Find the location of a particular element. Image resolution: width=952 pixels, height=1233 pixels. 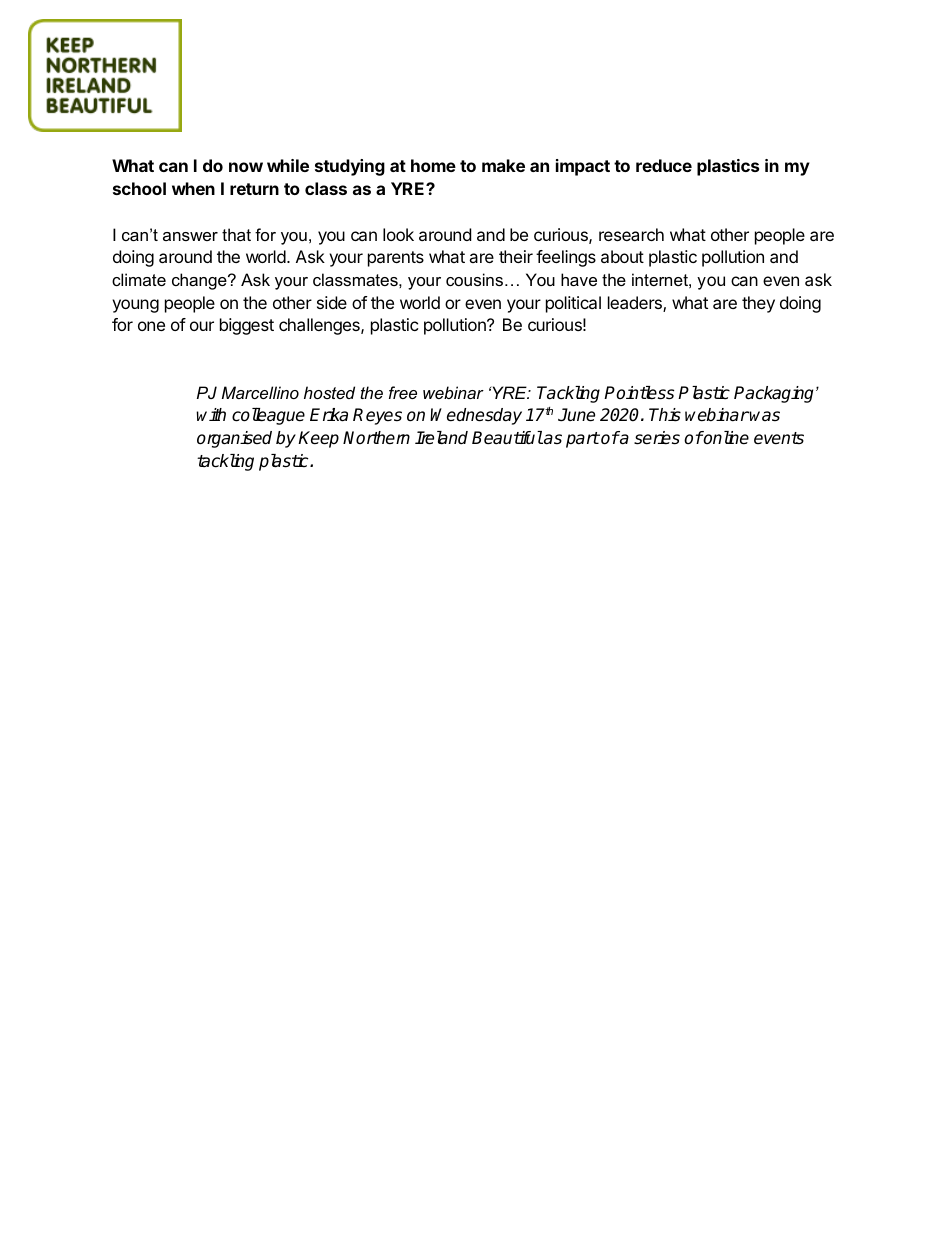

challenges is located at coordinates (320, 326).
